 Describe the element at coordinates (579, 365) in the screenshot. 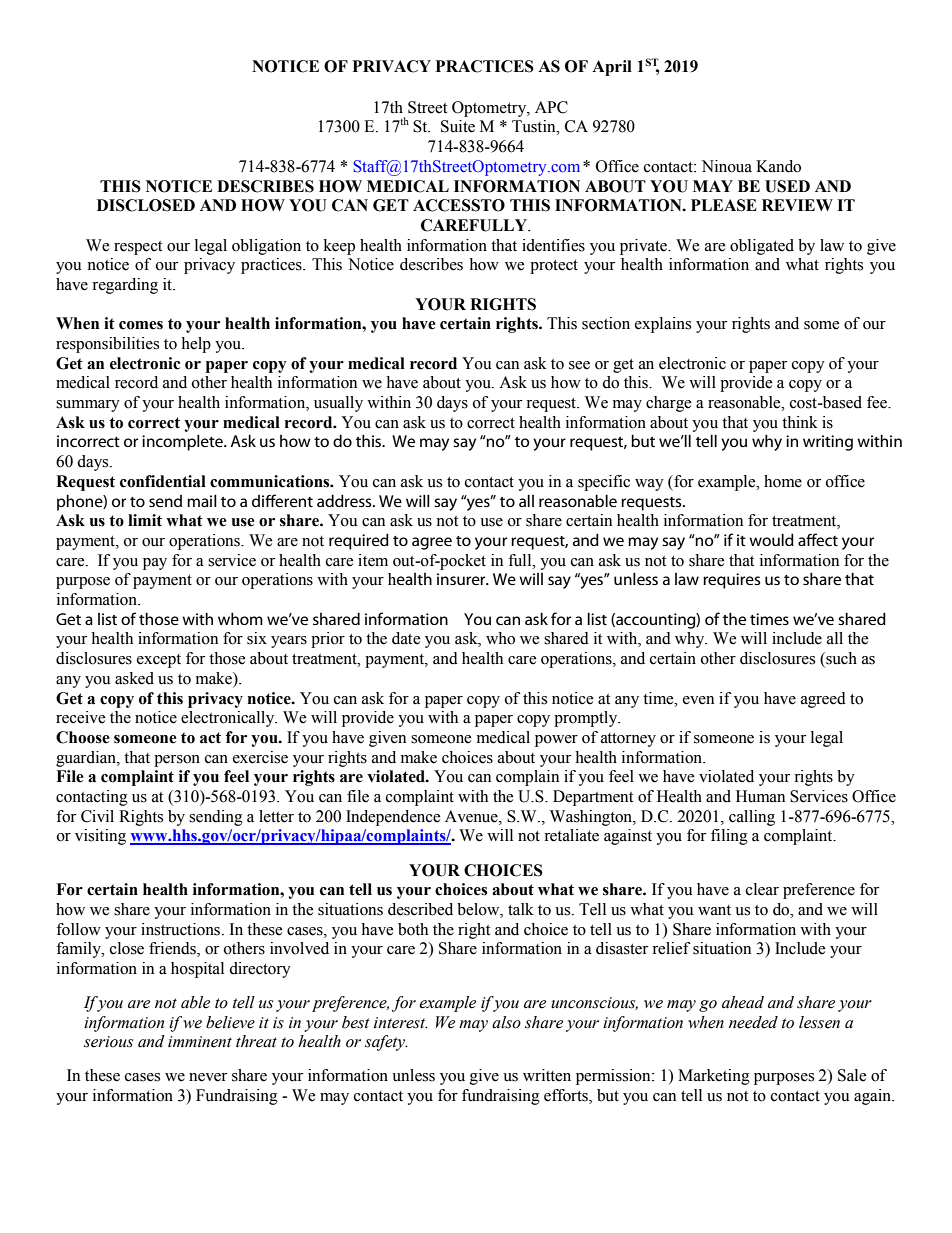

I see `see` at that location.
